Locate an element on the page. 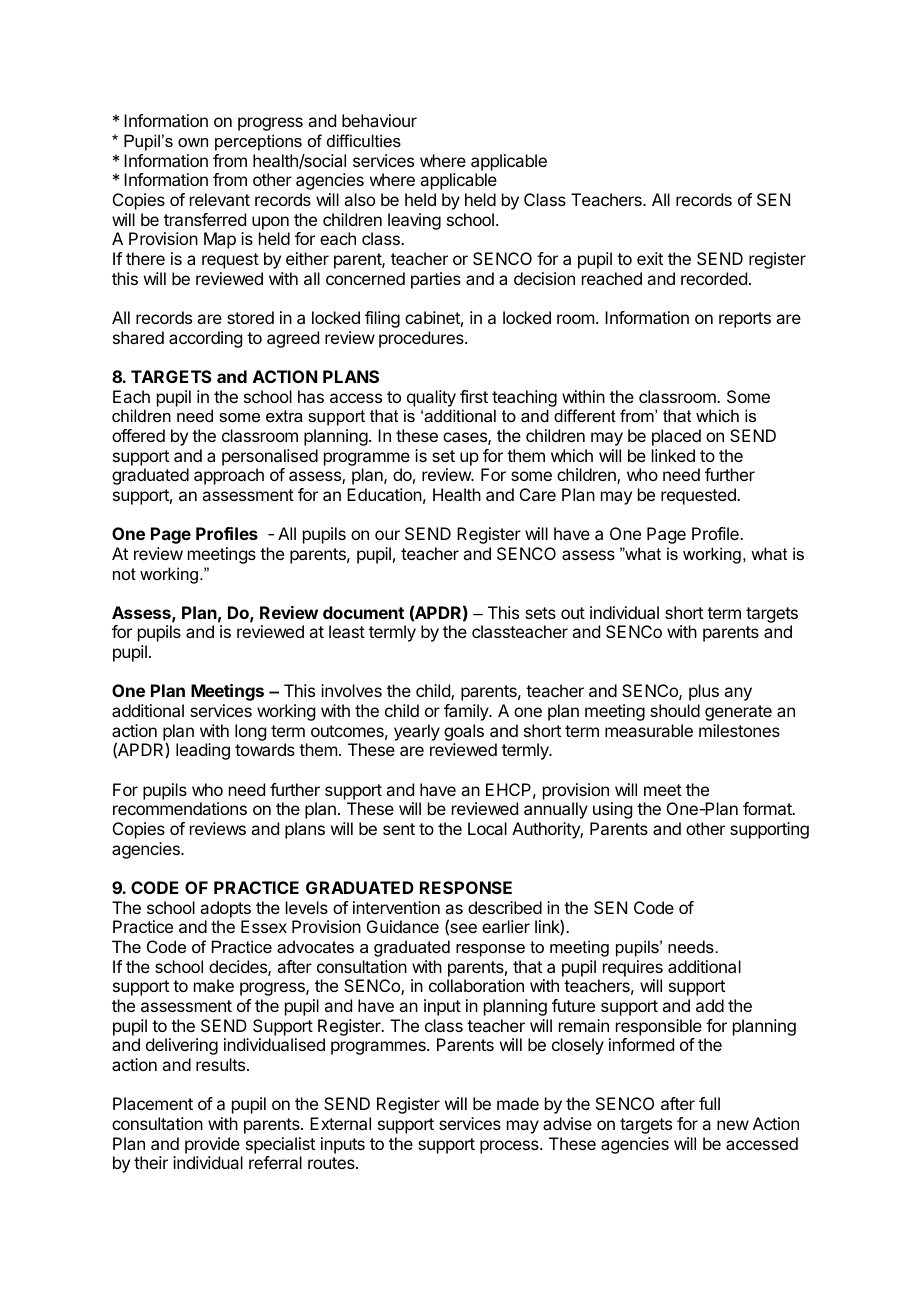 Image resolution: width=924 pixels, height=1308 pixels. provide is located at coordinates (212, 1145).
